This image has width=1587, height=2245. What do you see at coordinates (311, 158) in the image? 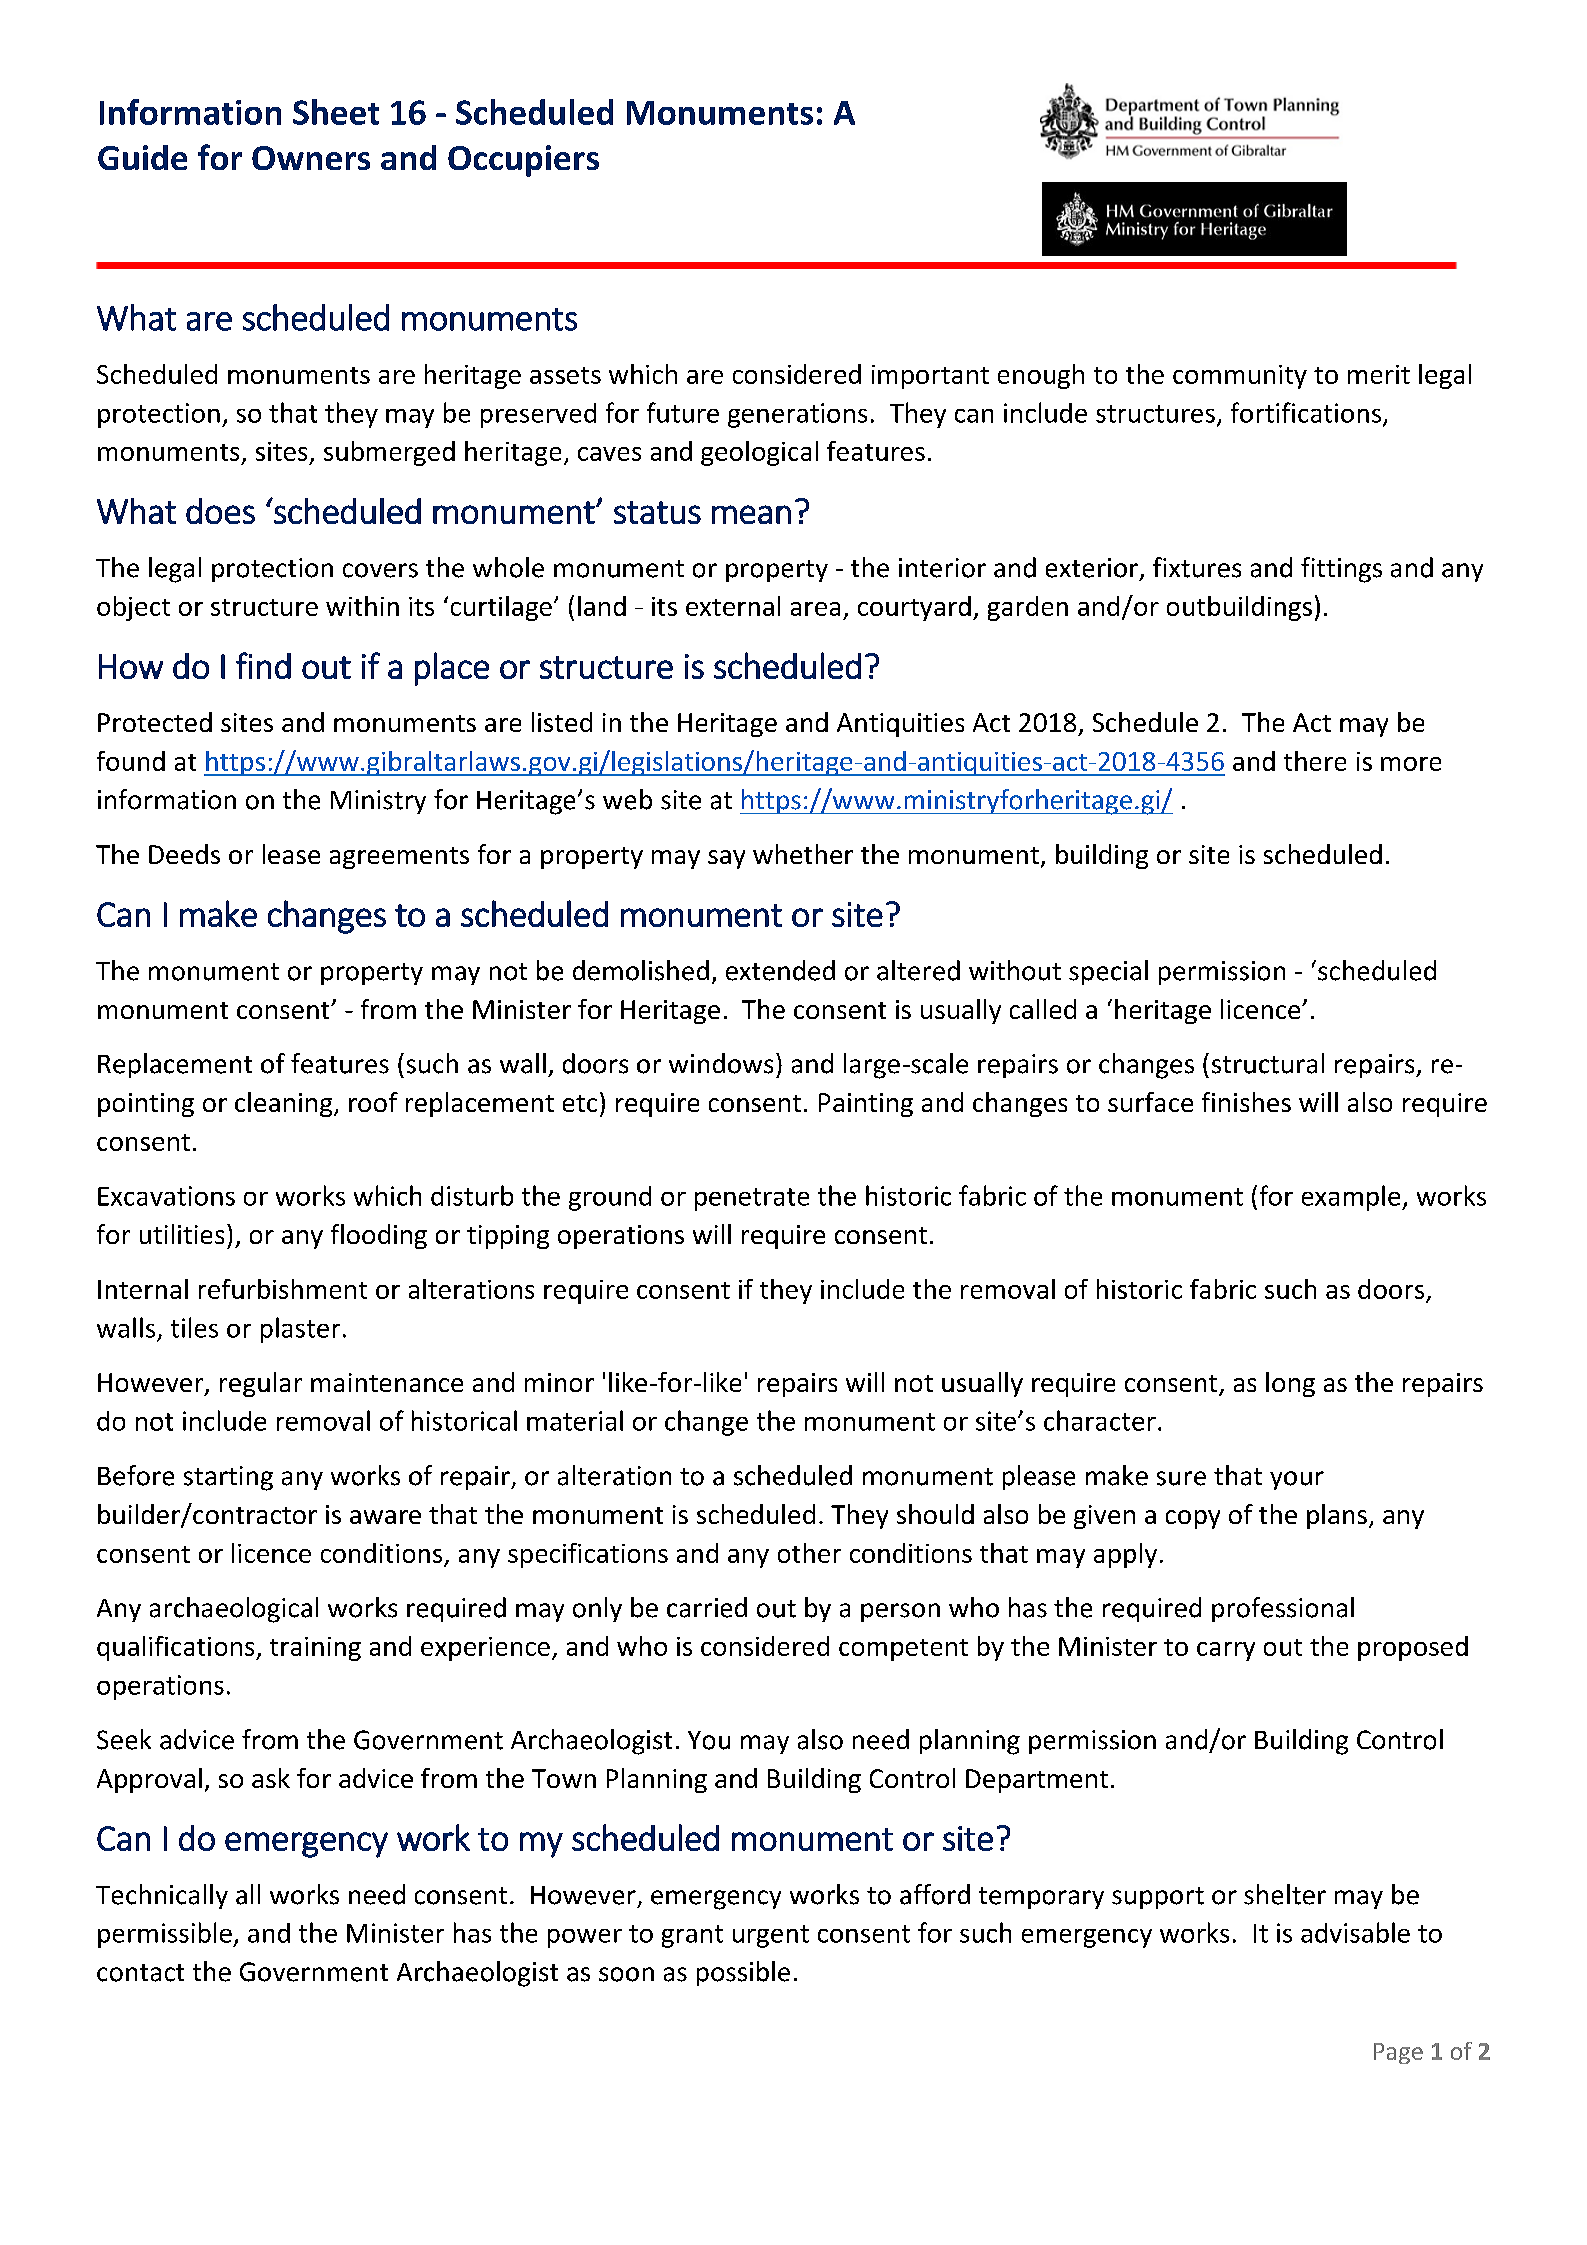
I see `Owners` at bounding box center [311, 158].
